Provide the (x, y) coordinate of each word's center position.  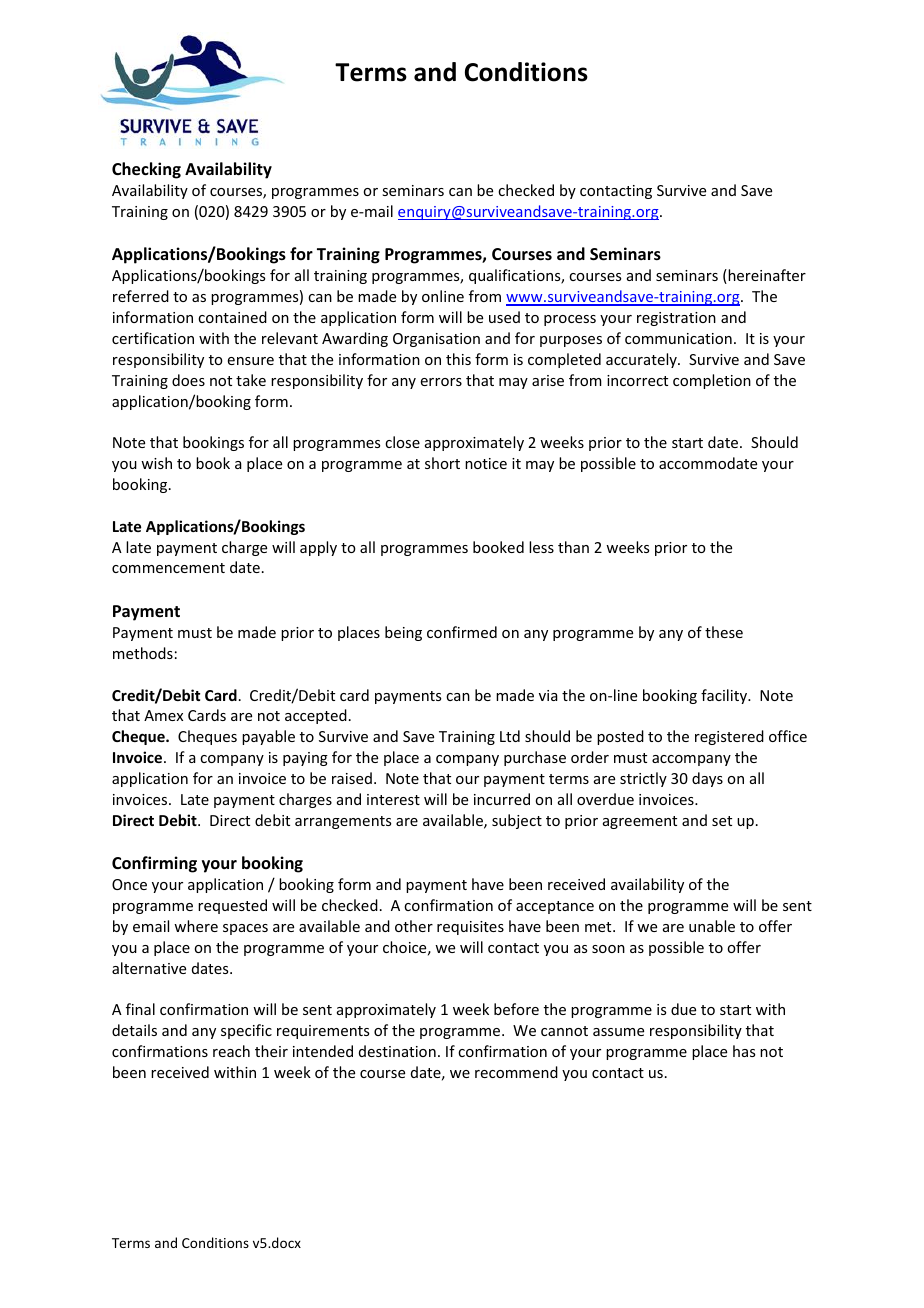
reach (231, 1051)
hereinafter (766, 276)
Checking (146, 170)
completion (712, 381)
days (707, 779)
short (442, 463)
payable (268, 737)
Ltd (510, 736)
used (504, 317)
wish (156, 463)
